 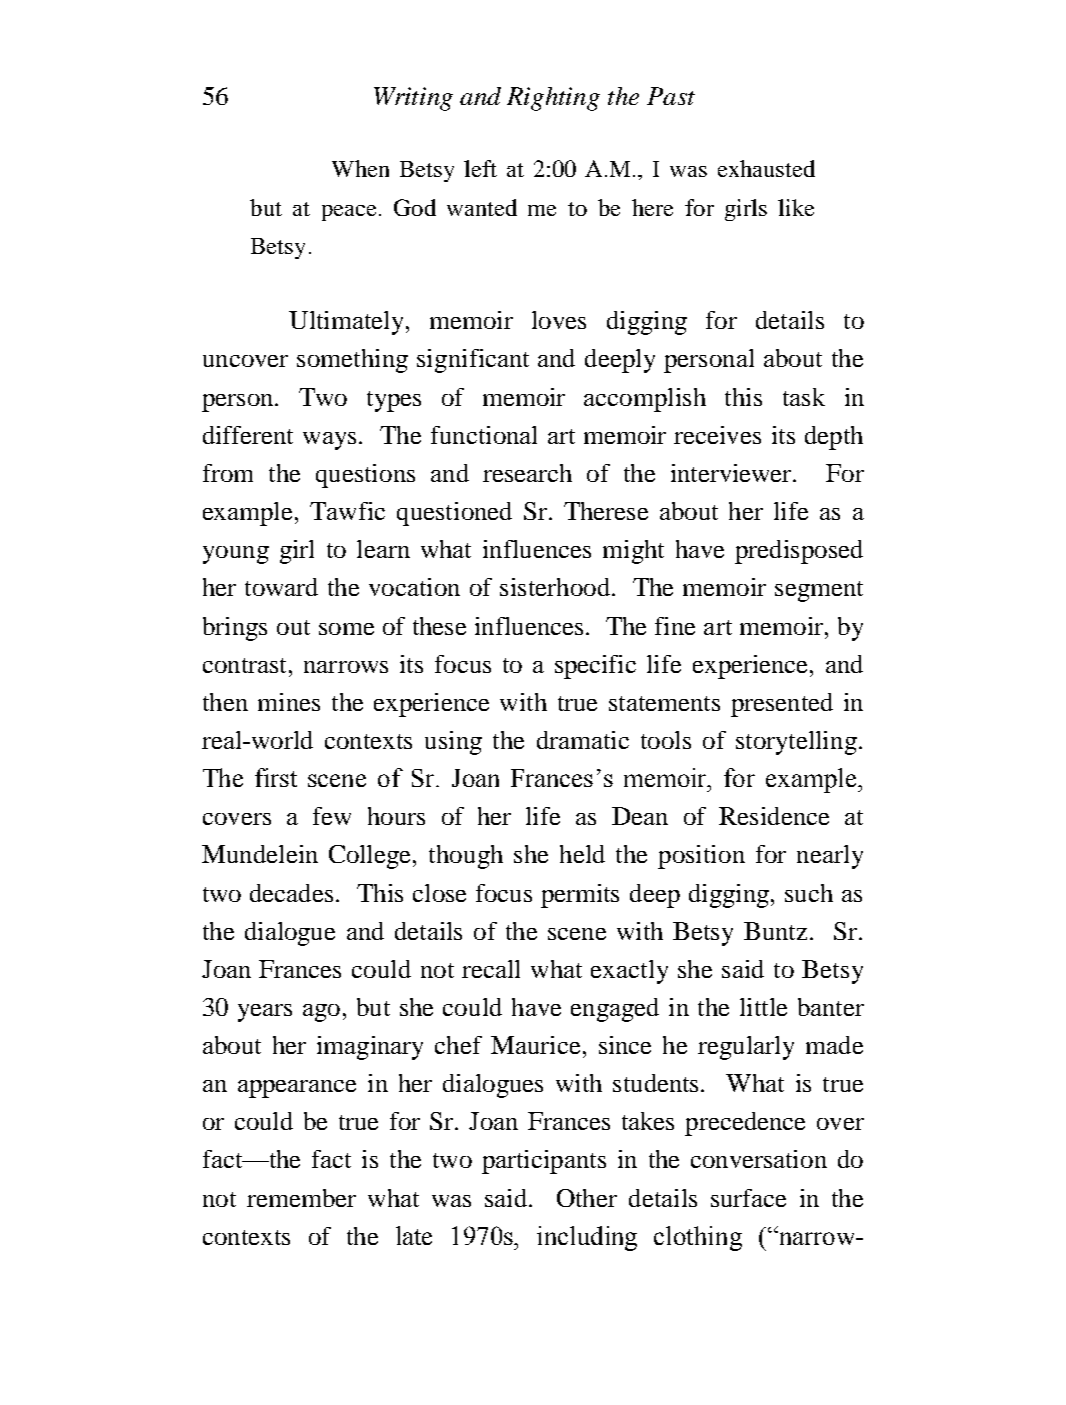 I want to click on Righting, so click(x=553, y=99).
